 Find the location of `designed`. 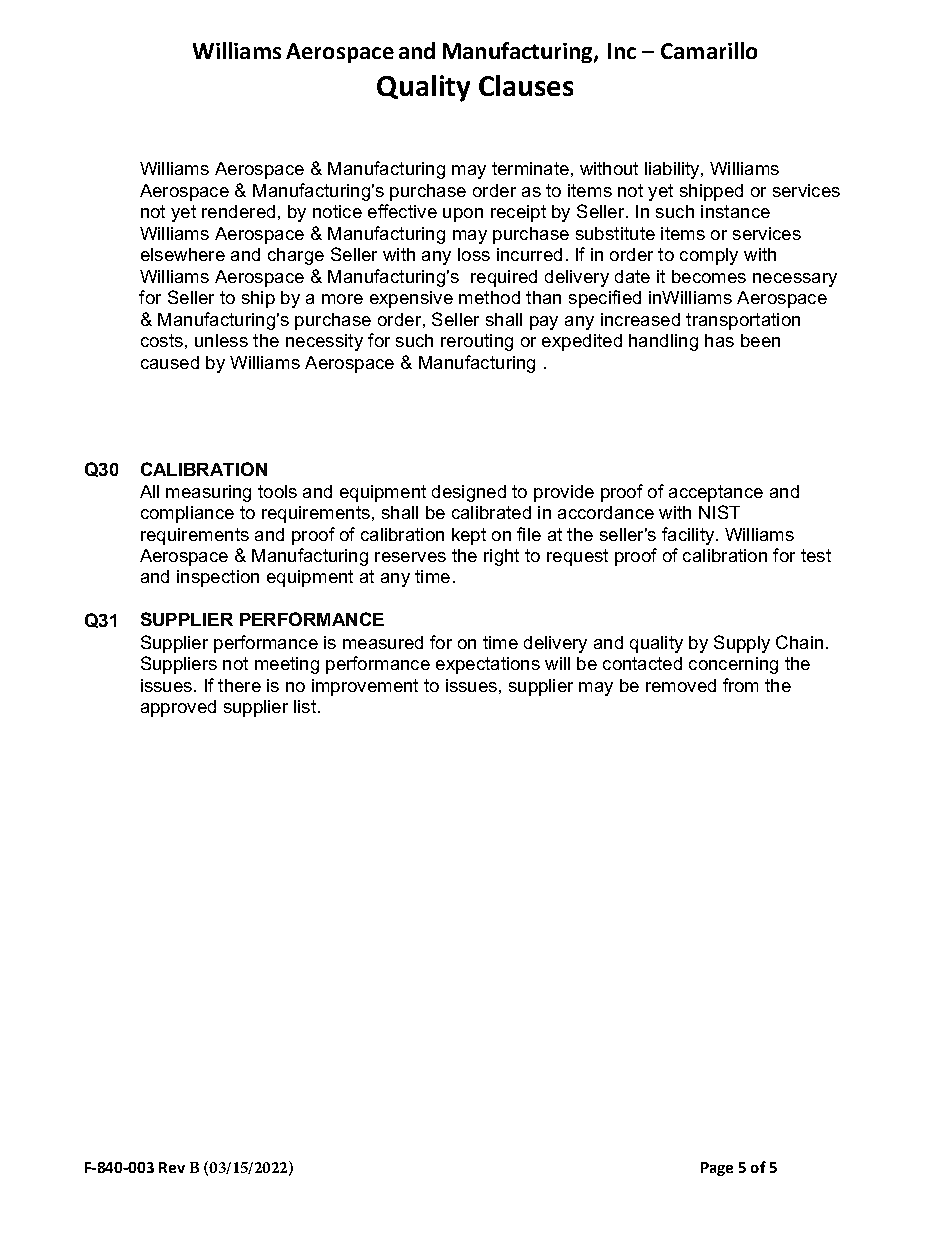

designed is located at coordinates (469, 493).
